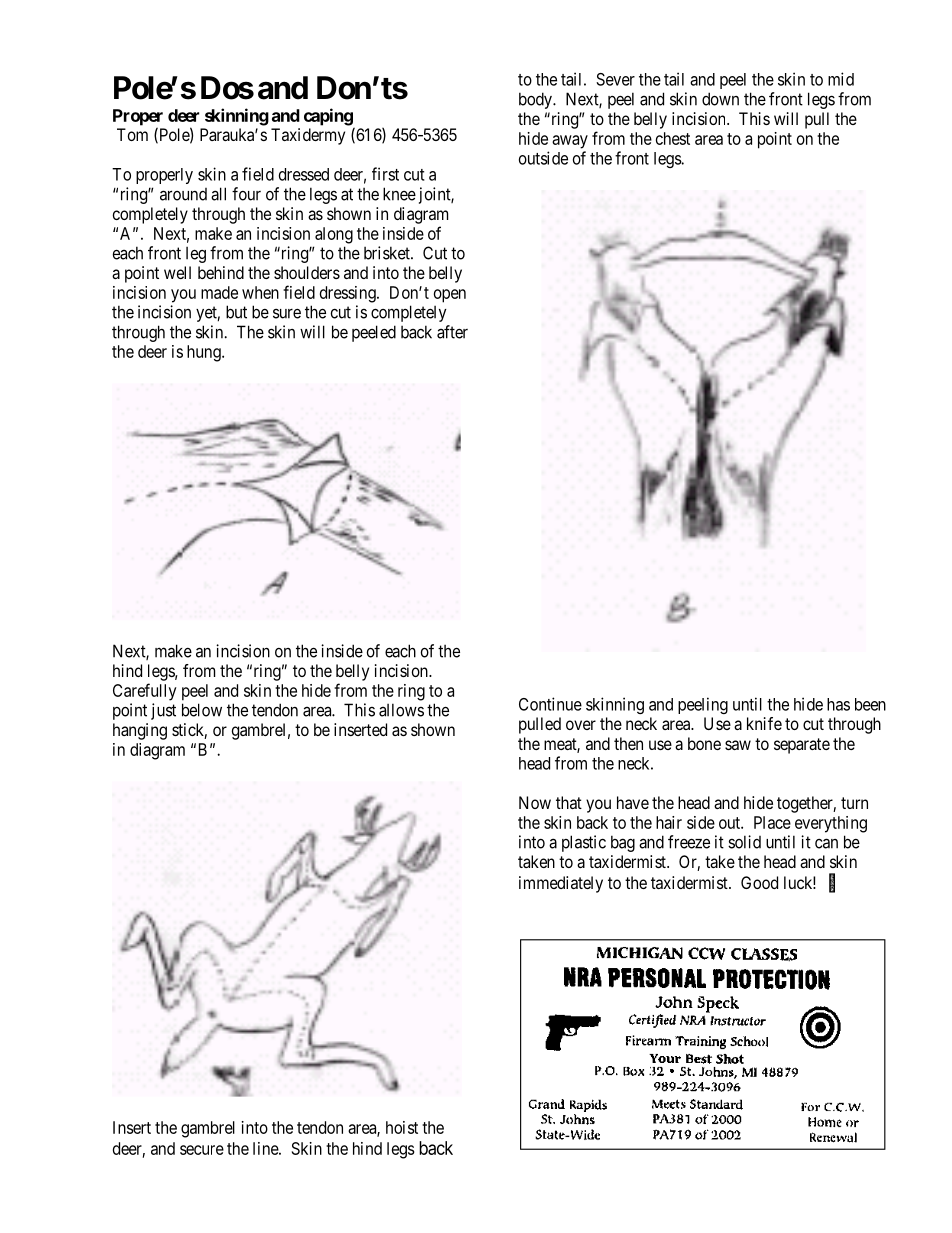  What do you see at coordinates (402, 1127) in the screenshot?
I see `hoist` at bounding box center [402, 1127].
